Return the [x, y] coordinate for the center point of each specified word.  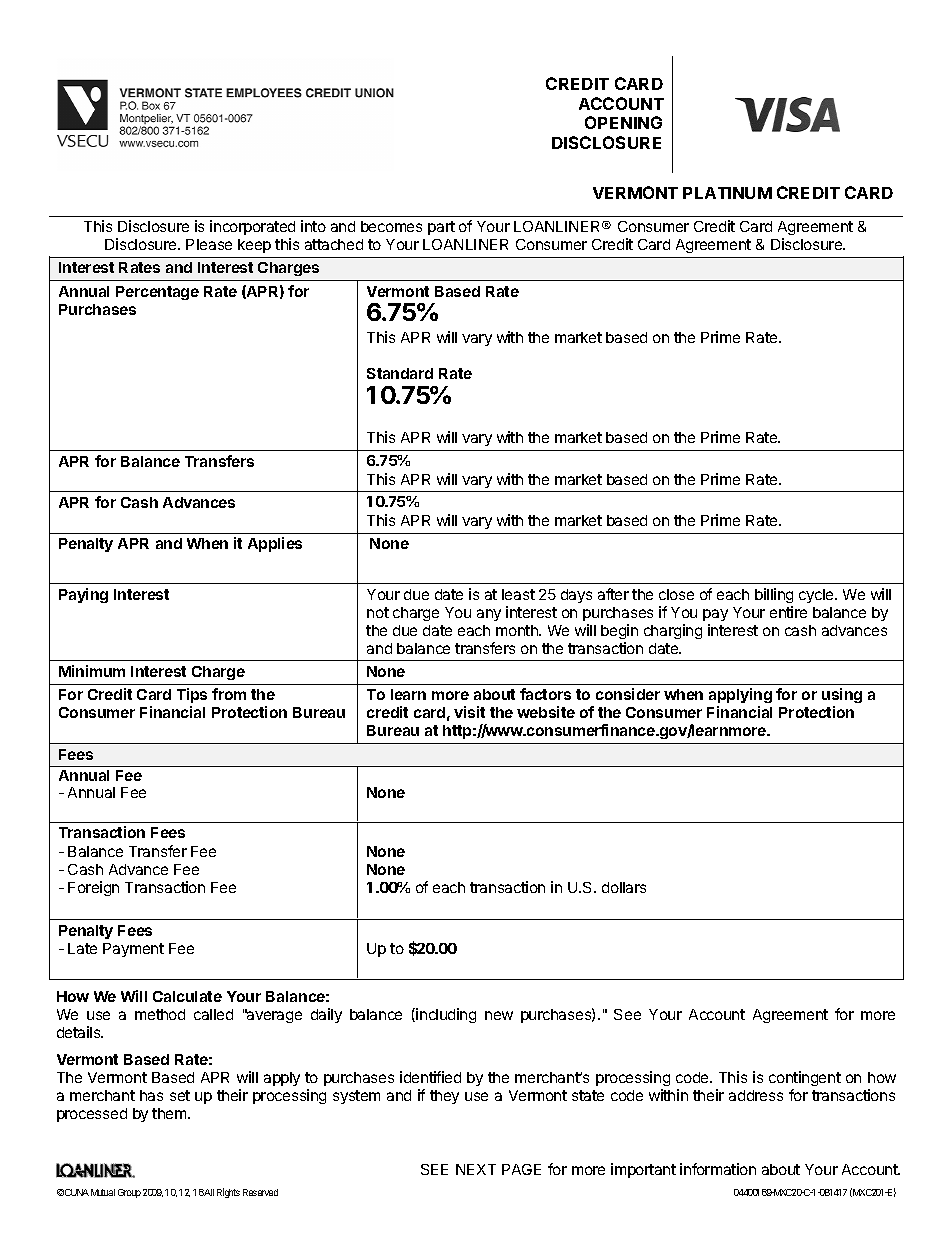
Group [129, 1193]
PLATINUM [727, 193]
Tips [192, 695]
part [441, 228]
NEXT [476, 1169]
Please [209, 244]
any [489, 615]
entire [788, 612]
